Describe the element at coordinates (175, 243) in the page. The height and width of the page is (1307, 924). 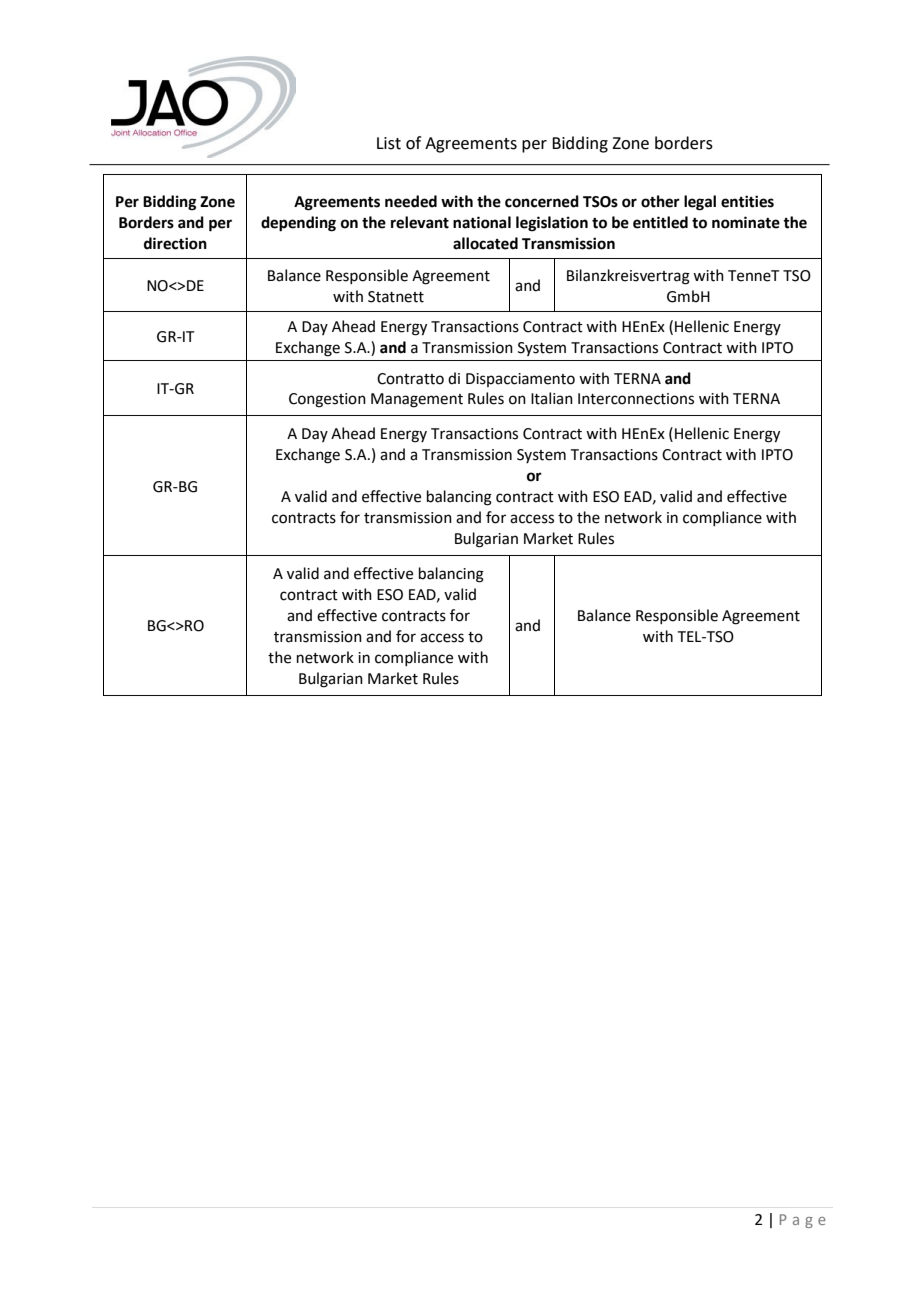
I see `direction` at that location.
